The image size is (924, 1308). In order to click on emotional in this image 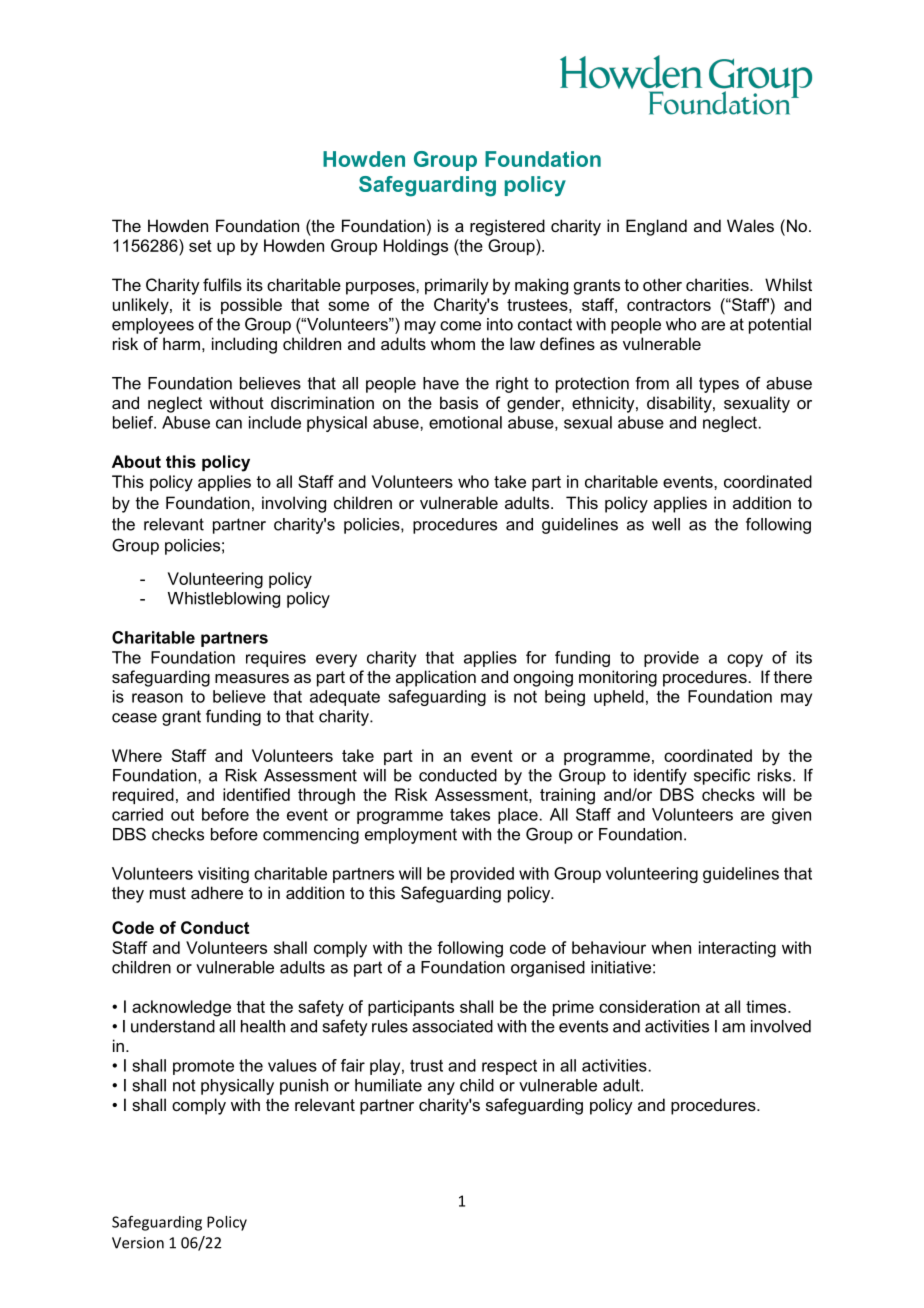, I will do `click(465, 422)`.
